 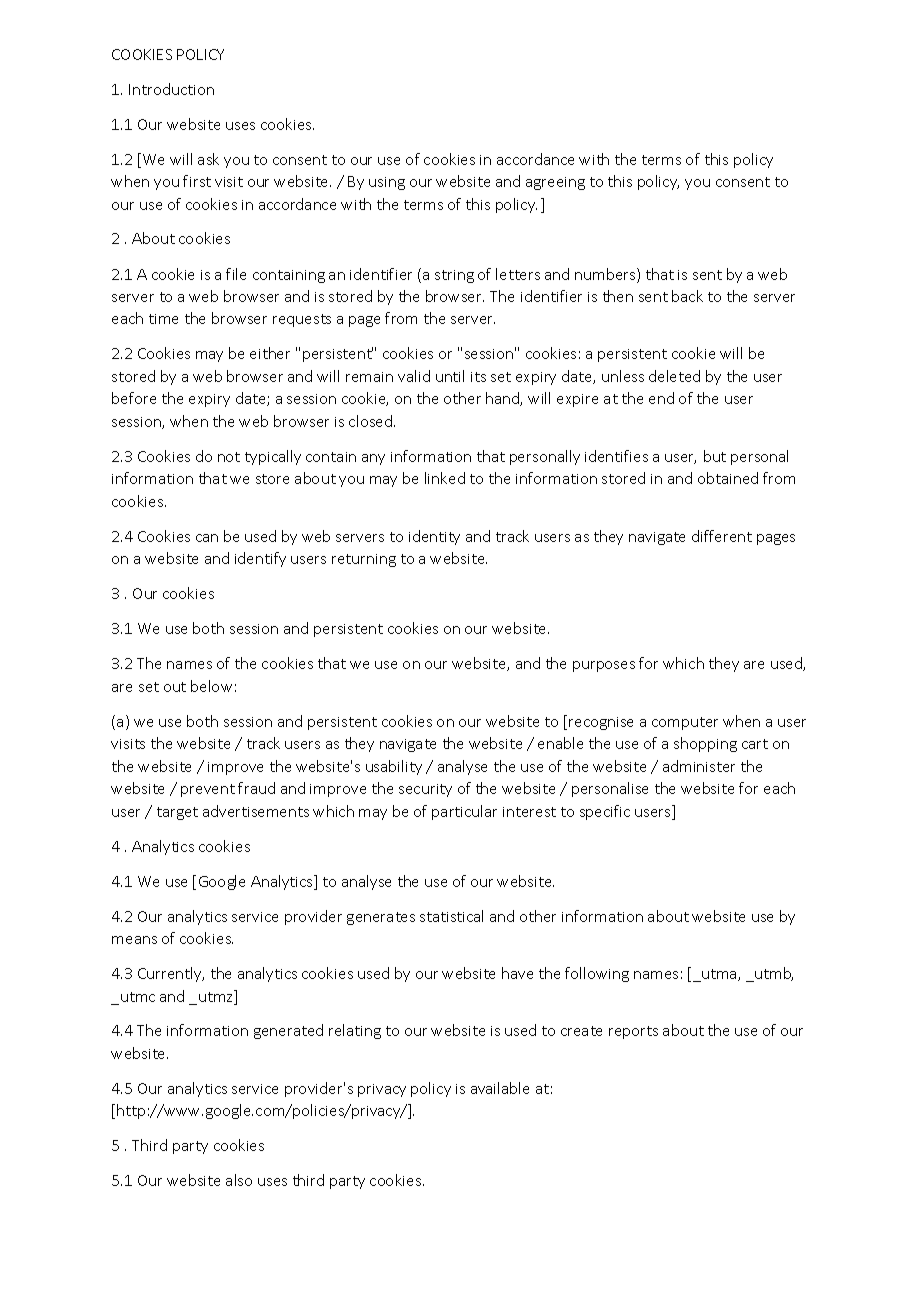 I want to click on but, so click(x=715, y=456).
